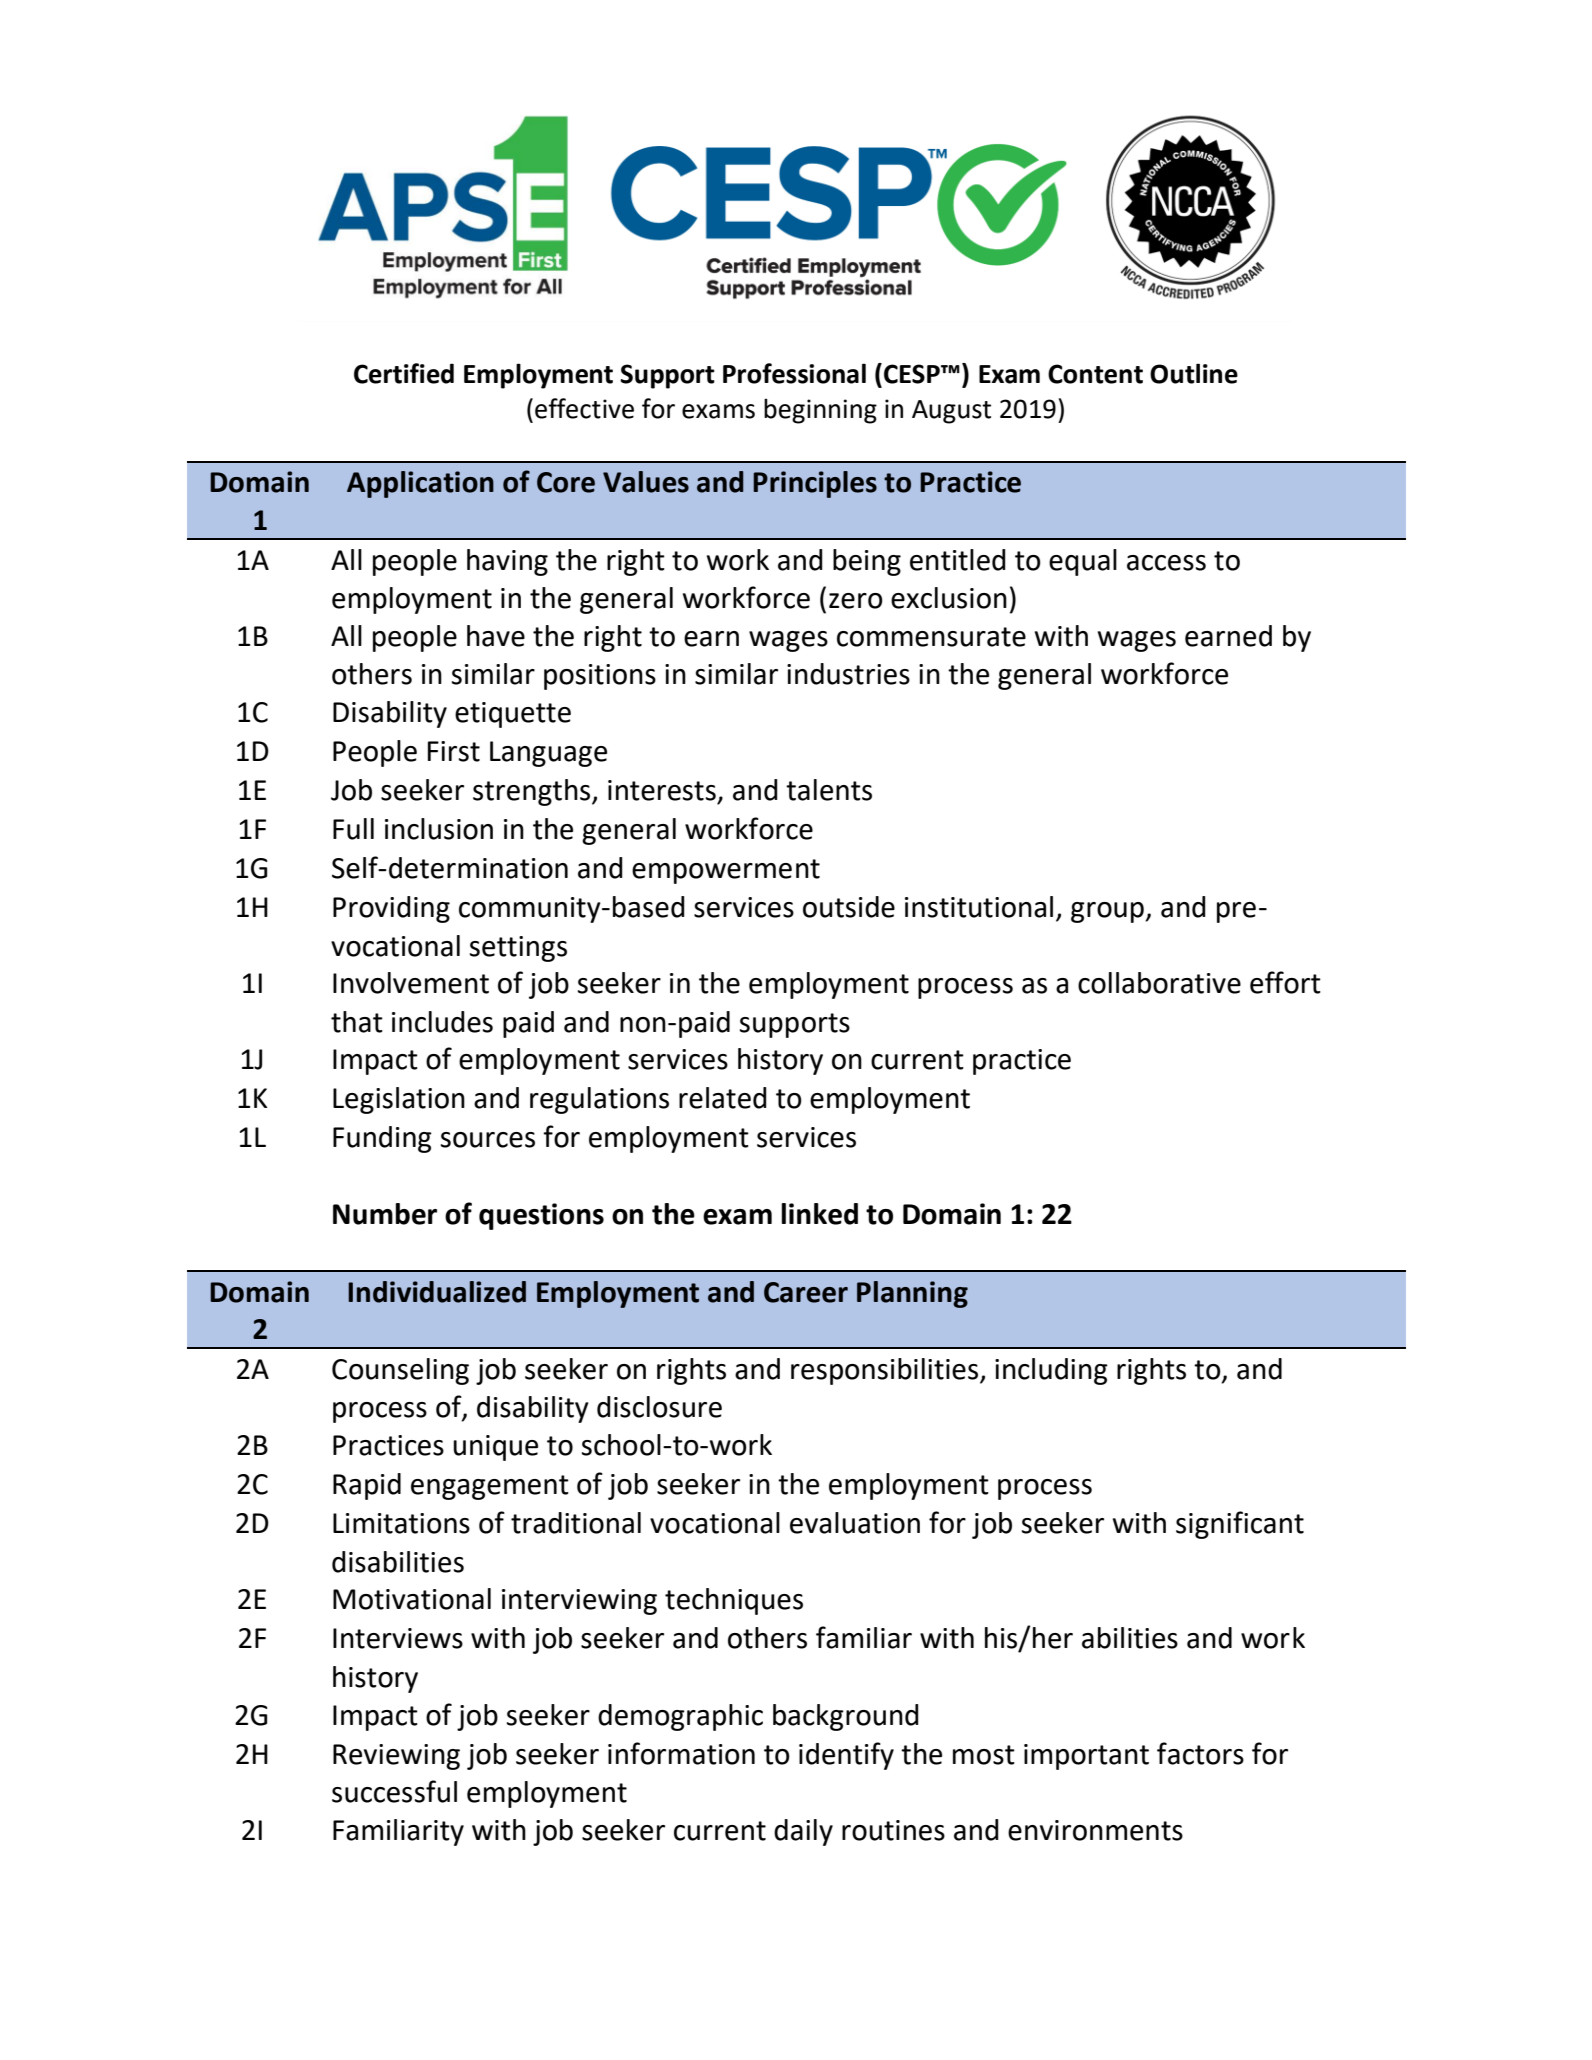 The image size is (1592, 2060). What do you see at coordinates (723, 1098) in the document?
I see `related` at bounding box center [723, 1098].
